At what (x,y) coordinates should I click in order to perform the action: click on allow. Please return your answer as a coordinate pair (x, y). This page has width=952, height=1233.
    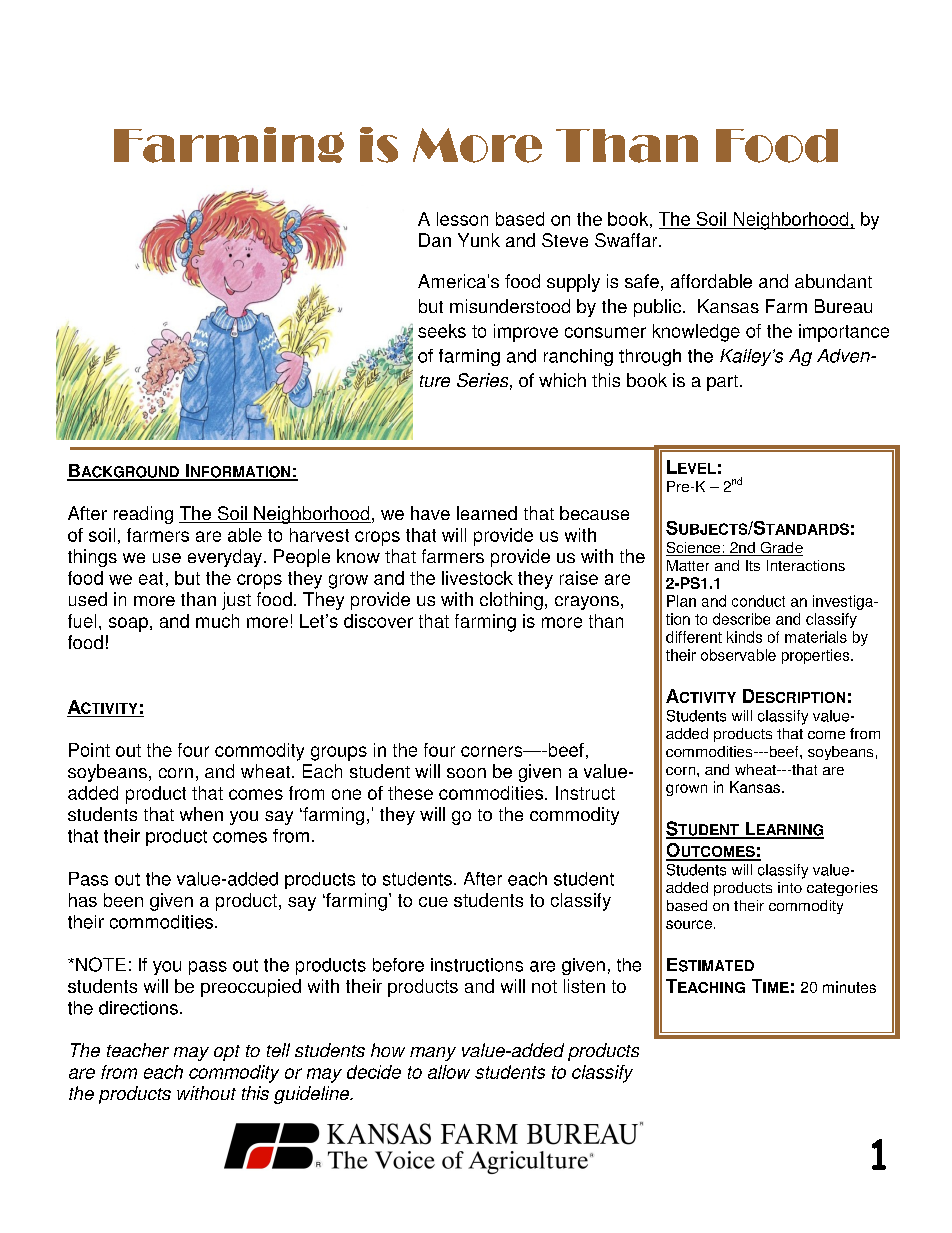
    Looking at the image, I should click on (449, 1072).
